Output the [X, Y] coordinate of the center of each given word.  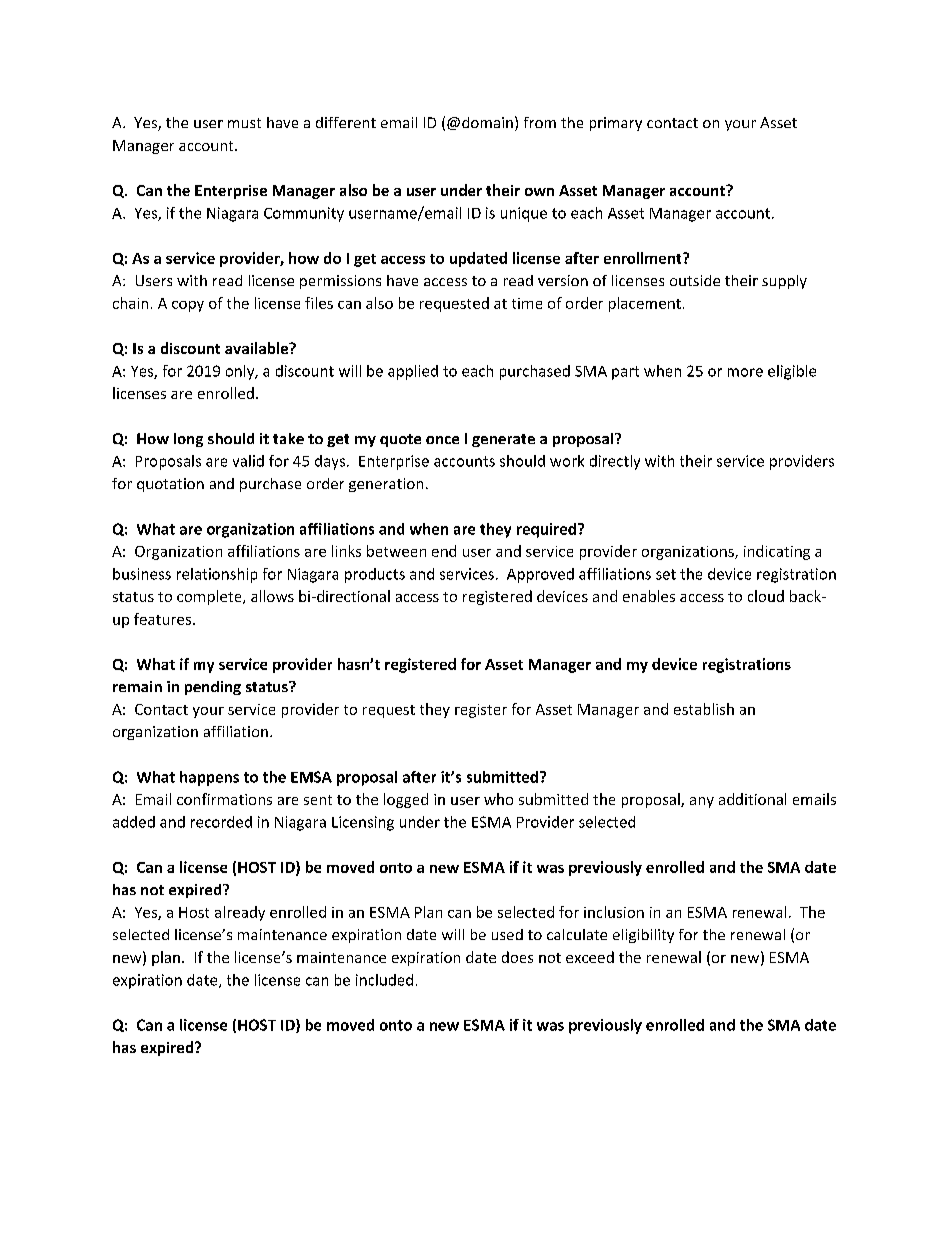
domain [487, 122]
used [507, 934]
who [498, 799]
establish [704, 709]
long [188, 440]
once [442, 440]
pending [213, 688]
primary [616, 124]
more [745, 372]
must [244, 123]
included [384, 980]
